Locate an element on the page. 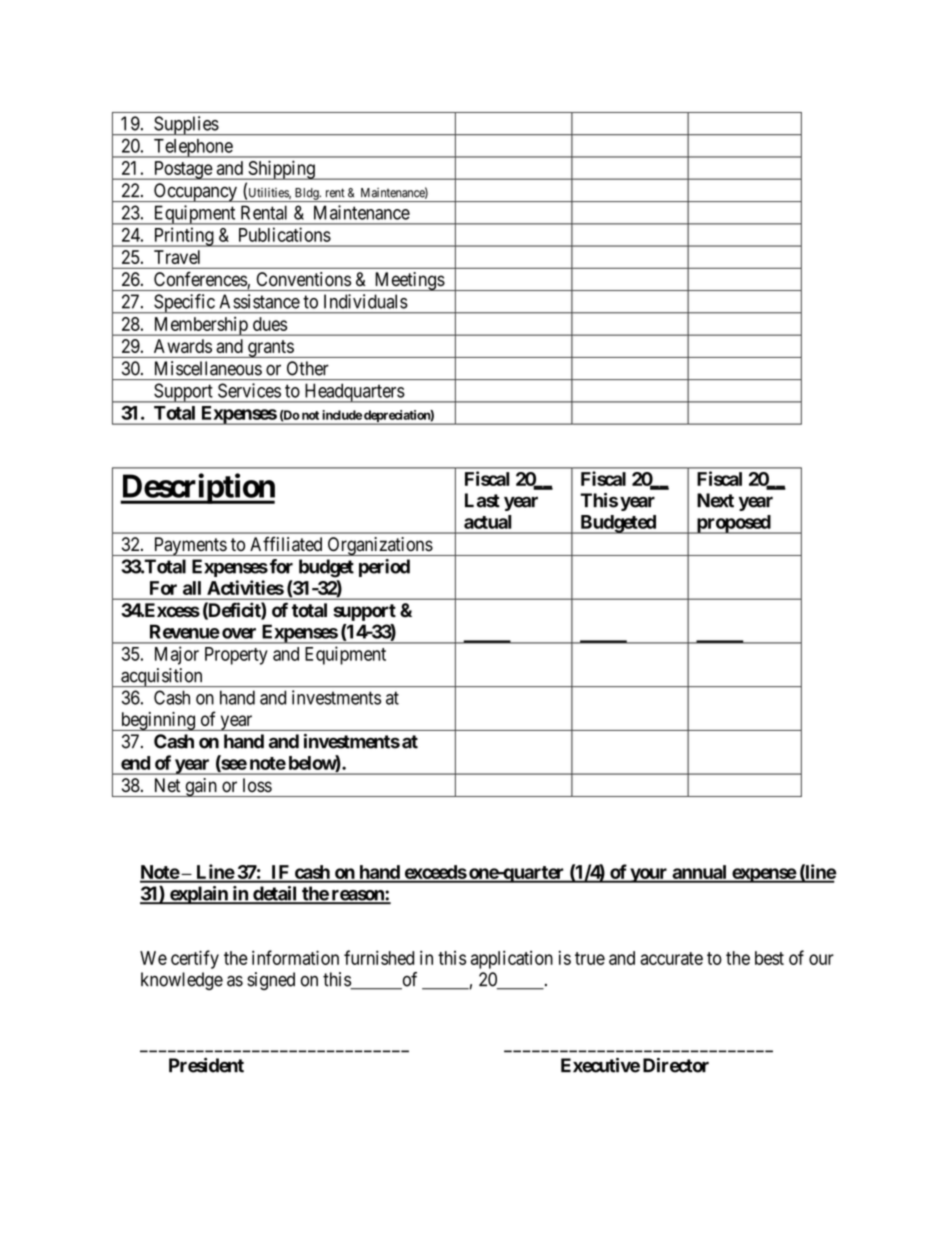 Image resolution: width=952 pixels, height=1233 pixels. Director is located at coordinates (676, 1065).
